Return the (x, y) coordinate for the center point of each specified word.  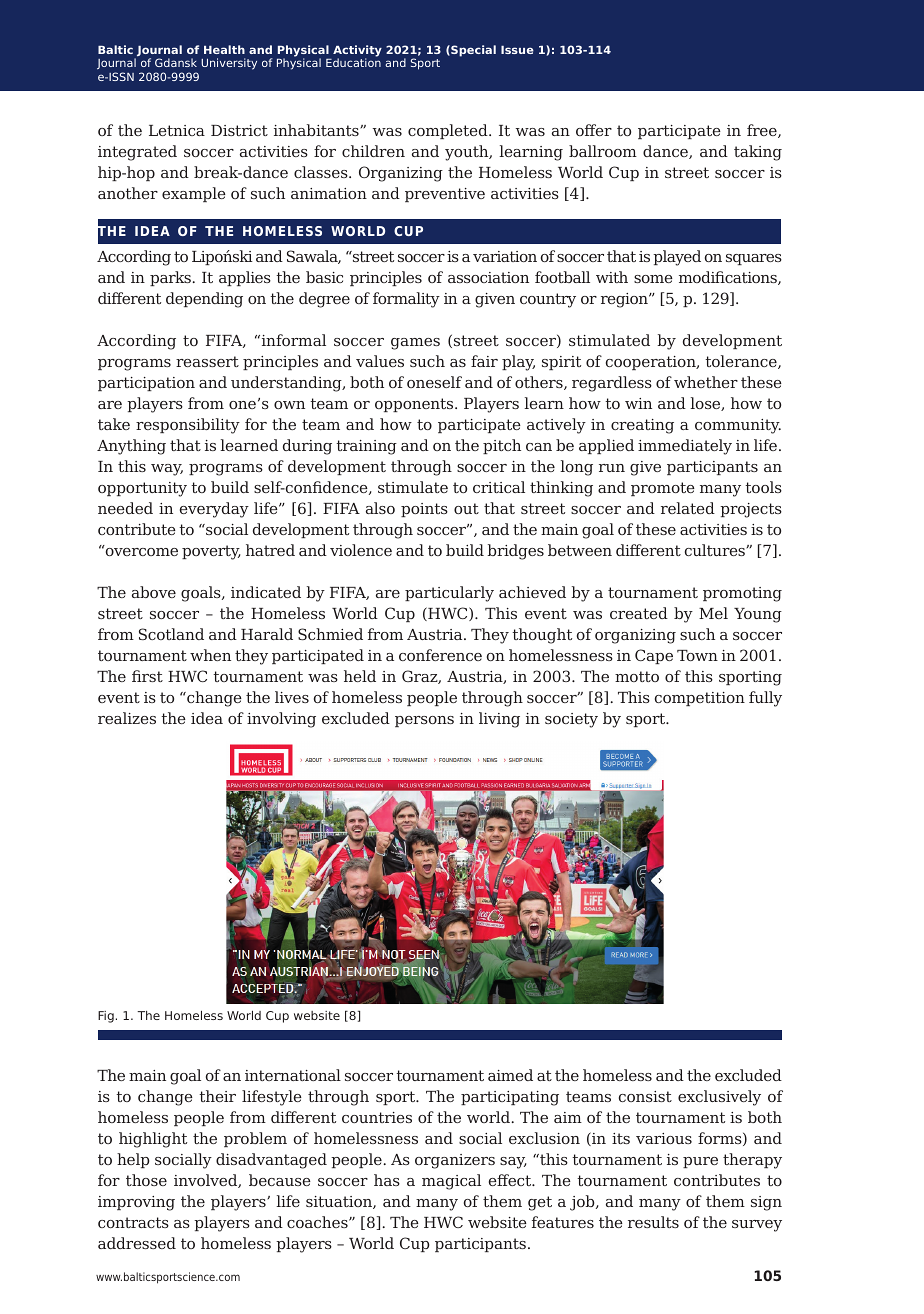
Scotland (171, 634)
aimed (510, 1075)
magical (451, 1182)
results (653, 1222)
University (229, 64)
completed (449, 131)
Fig (106, 1017)
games (415, 344)
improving (136, 1203)
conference (440, 655)
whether (706, 382)
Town (697, 655)
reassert (207, 361)
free (763, 131)
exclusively (719, 1098)
